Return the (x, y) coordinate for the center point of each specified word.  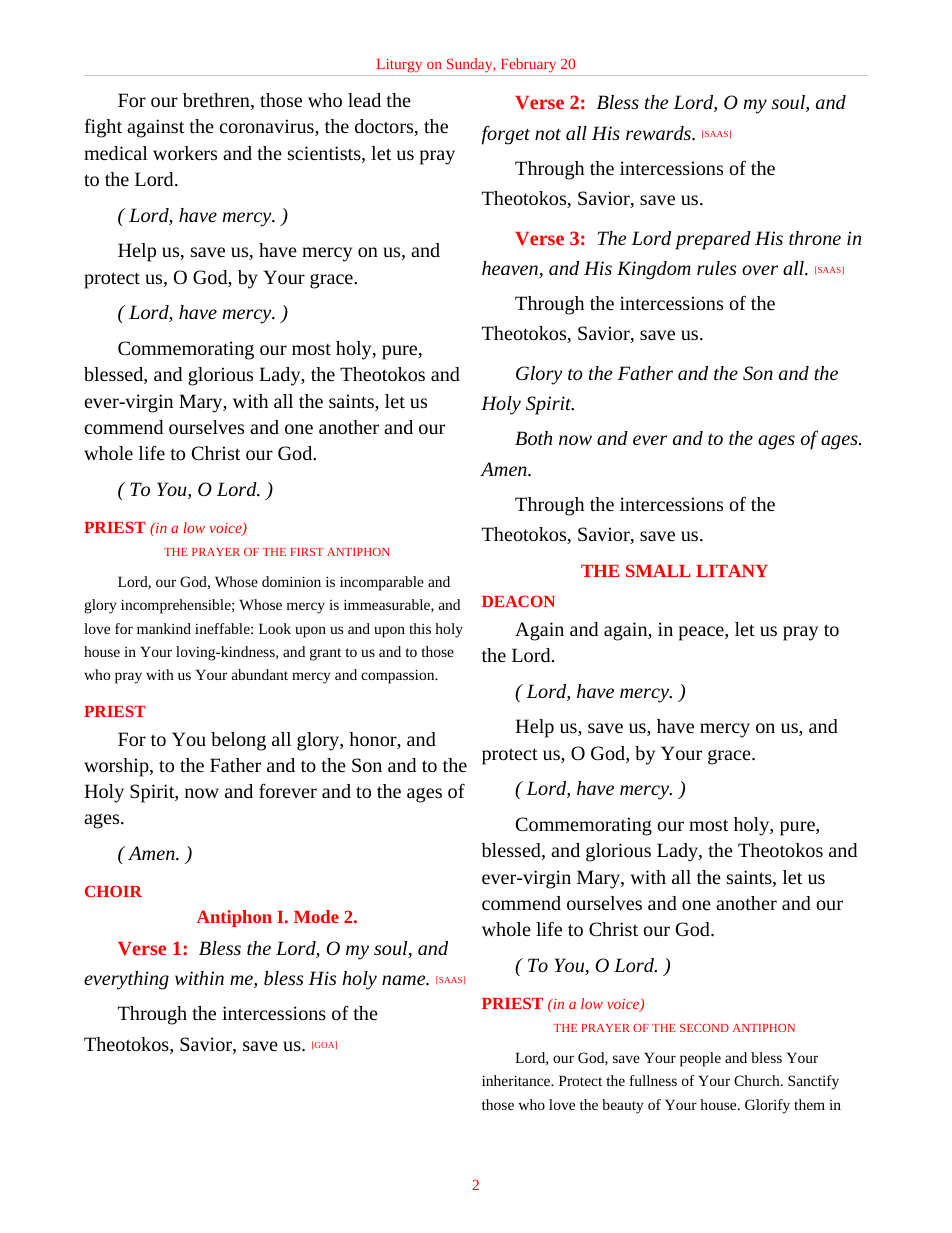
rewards (659, 133)
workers (185, 153)
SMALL (658, 570)
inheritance (517, 1080)
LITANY (732, 570)
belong (238, 741)
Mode (316, 916)
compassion (399, 676)
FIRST (307, 552)
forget (506, 135)
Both (533, 438)
